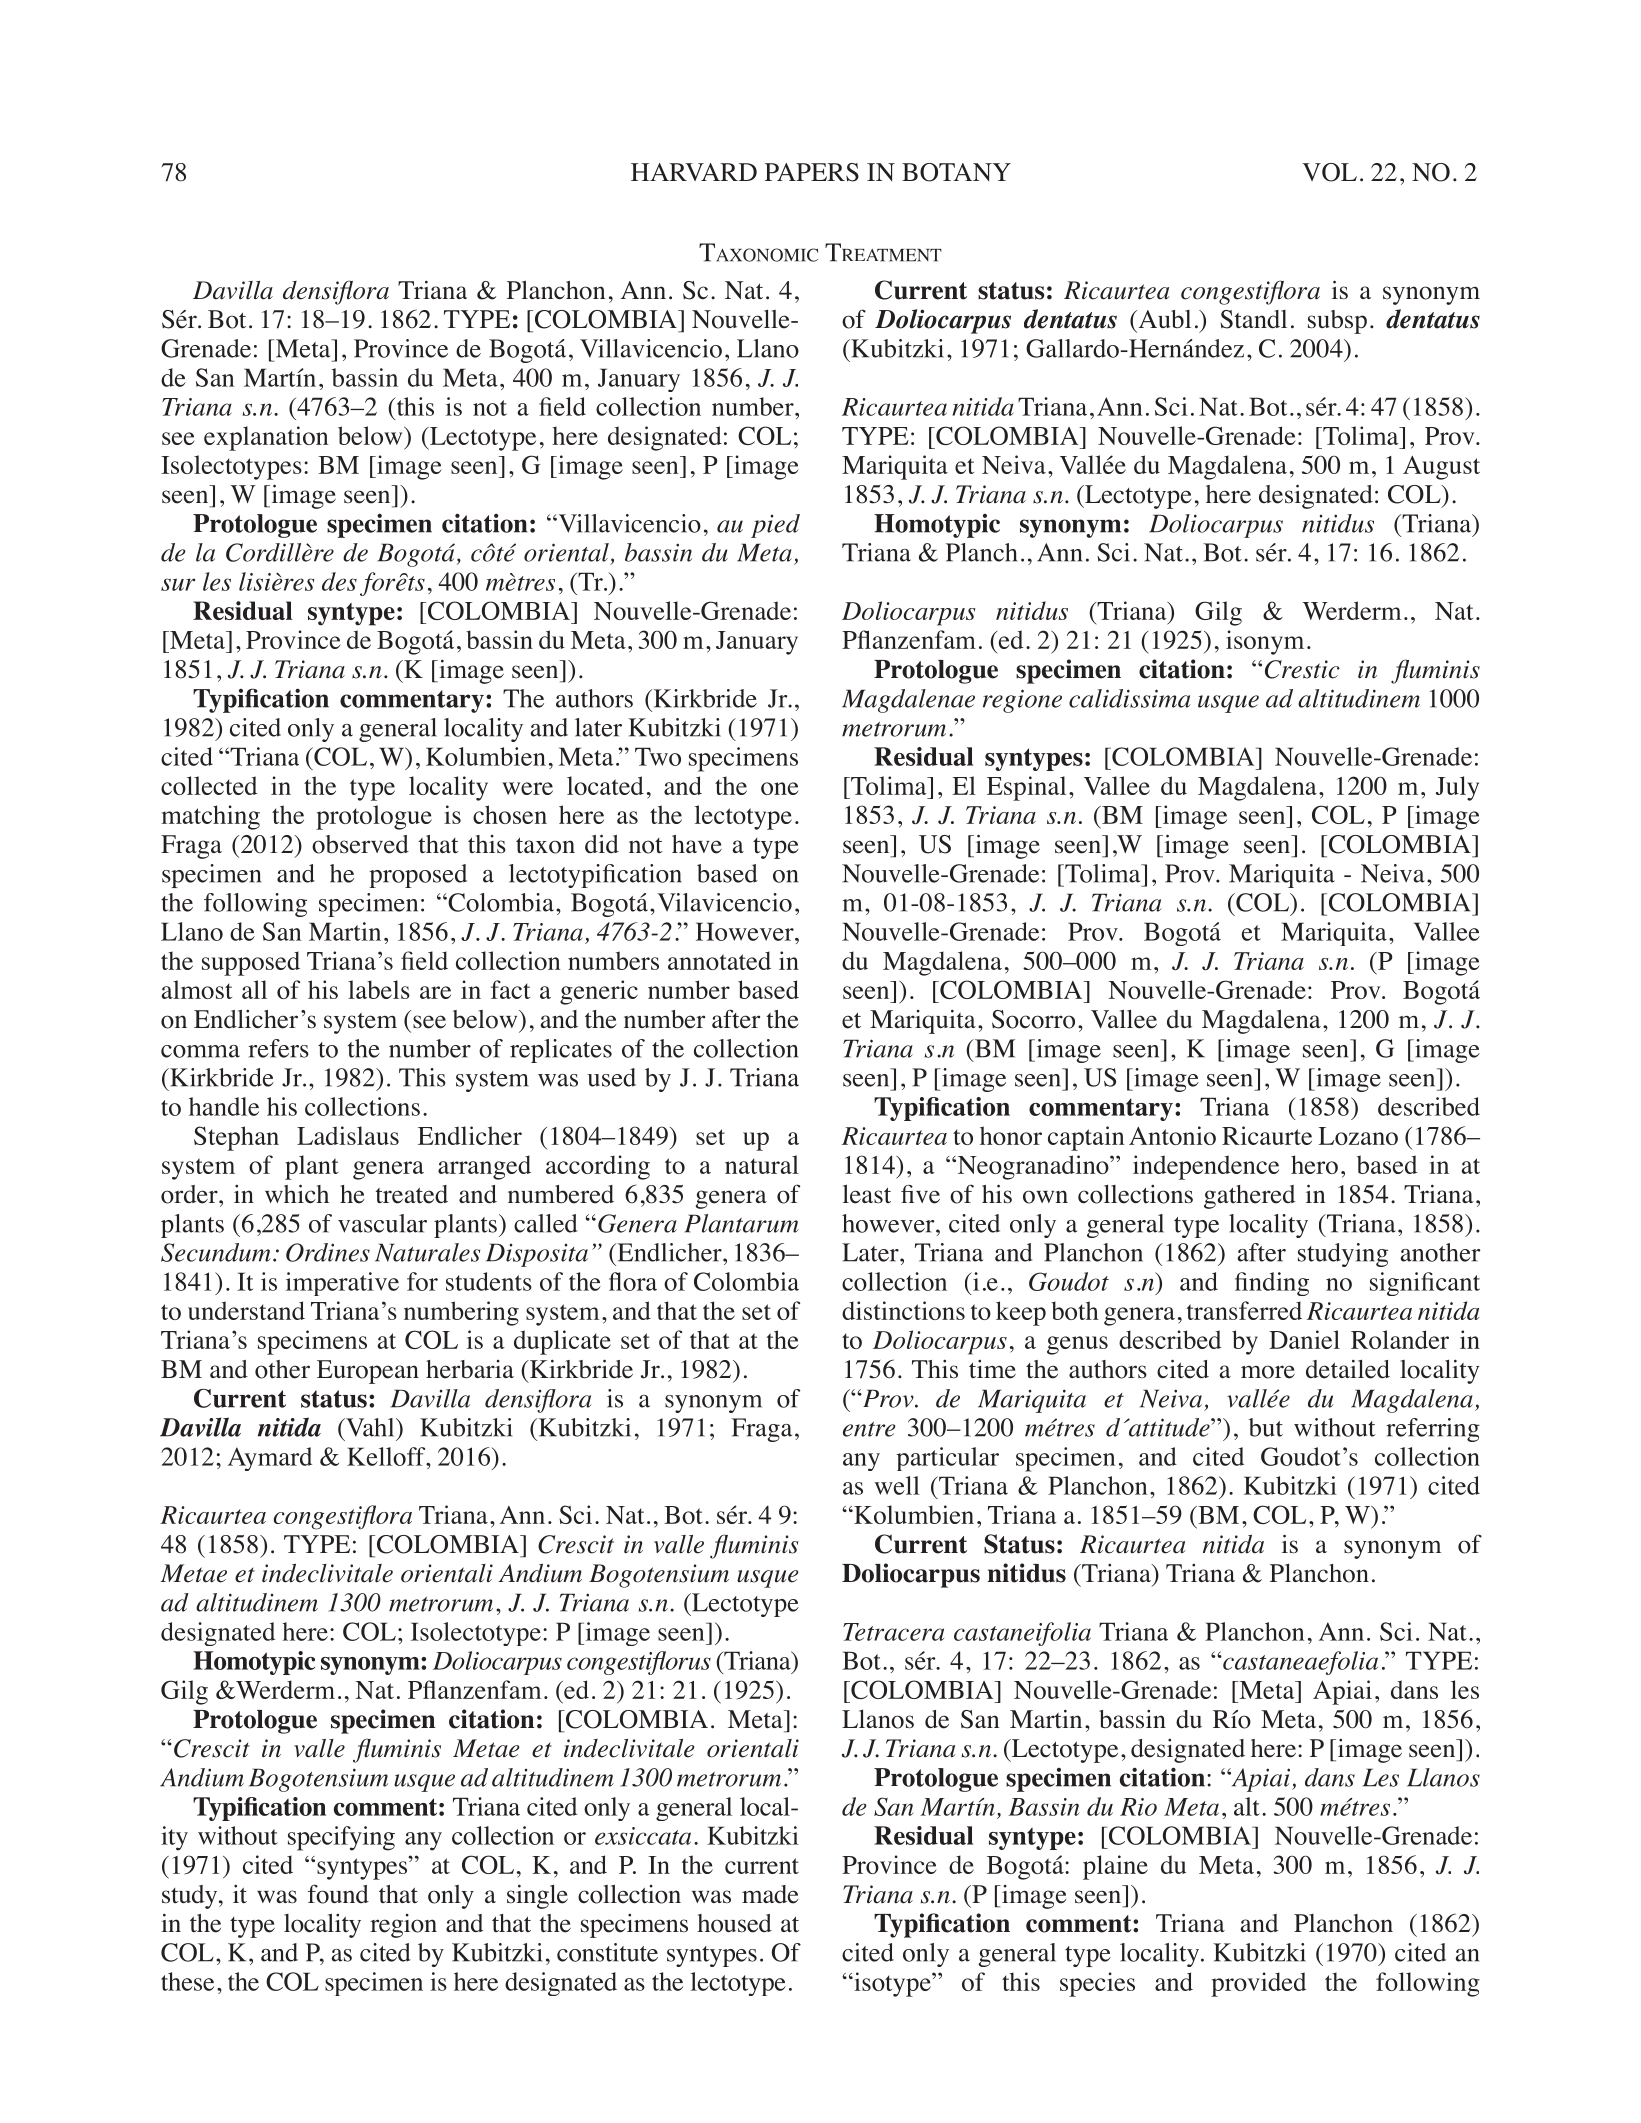  I want to click on entre, so click(869, 1429).
